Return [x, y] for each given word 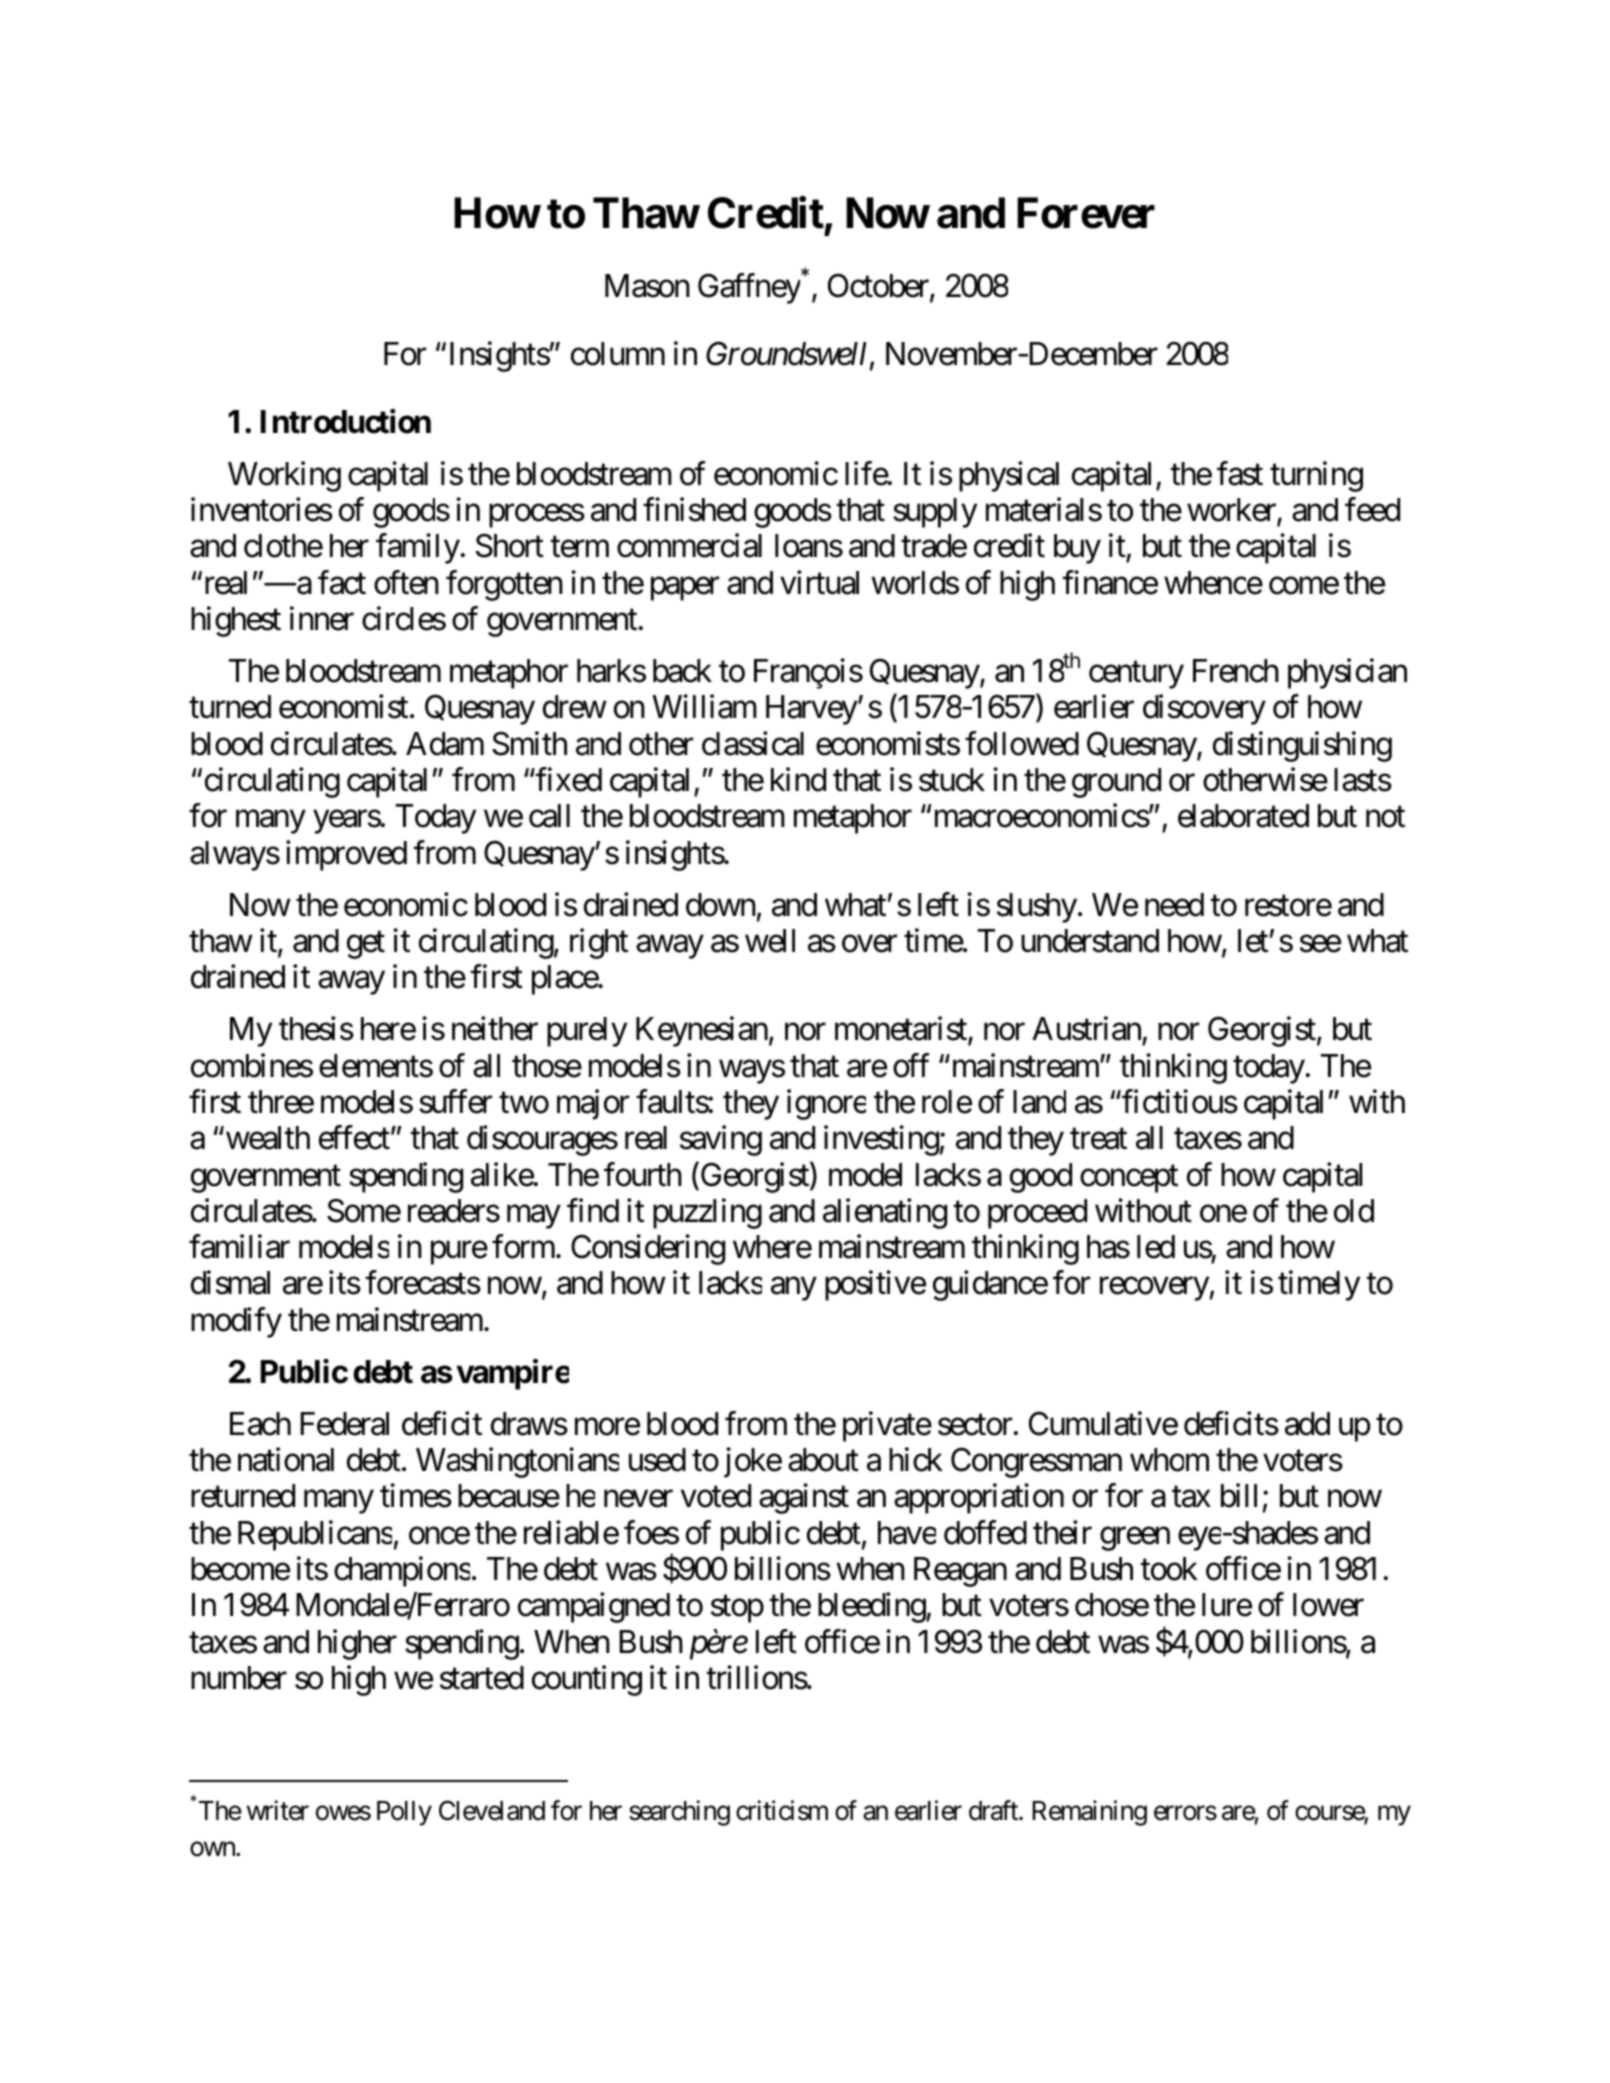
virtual [819, 582]
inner [322, 619]
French [1236, 671]
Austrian [1087, 1030]
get [366, 945]
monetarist [902, 1030]
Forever [1086, 213]
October [879, 287]
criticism [782, 1810]
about [823, 1460]
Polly [404, 1813]
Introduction [346, 422]
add [1307, 1424]
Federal [344, 1424]
